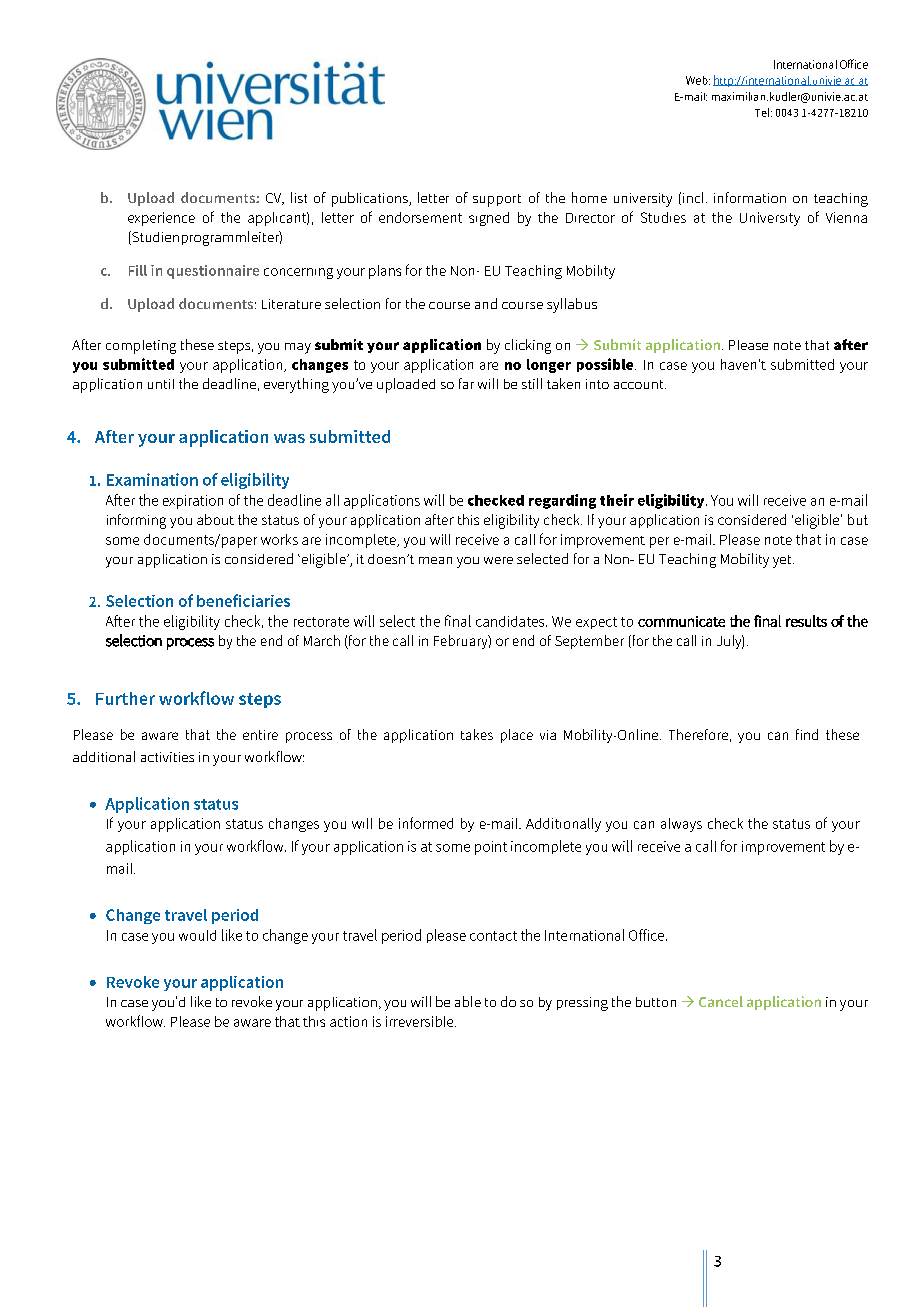  What do you see at coordinates (763, 112) in the image?
I see `Tel` at bounding box center [763, 112].
